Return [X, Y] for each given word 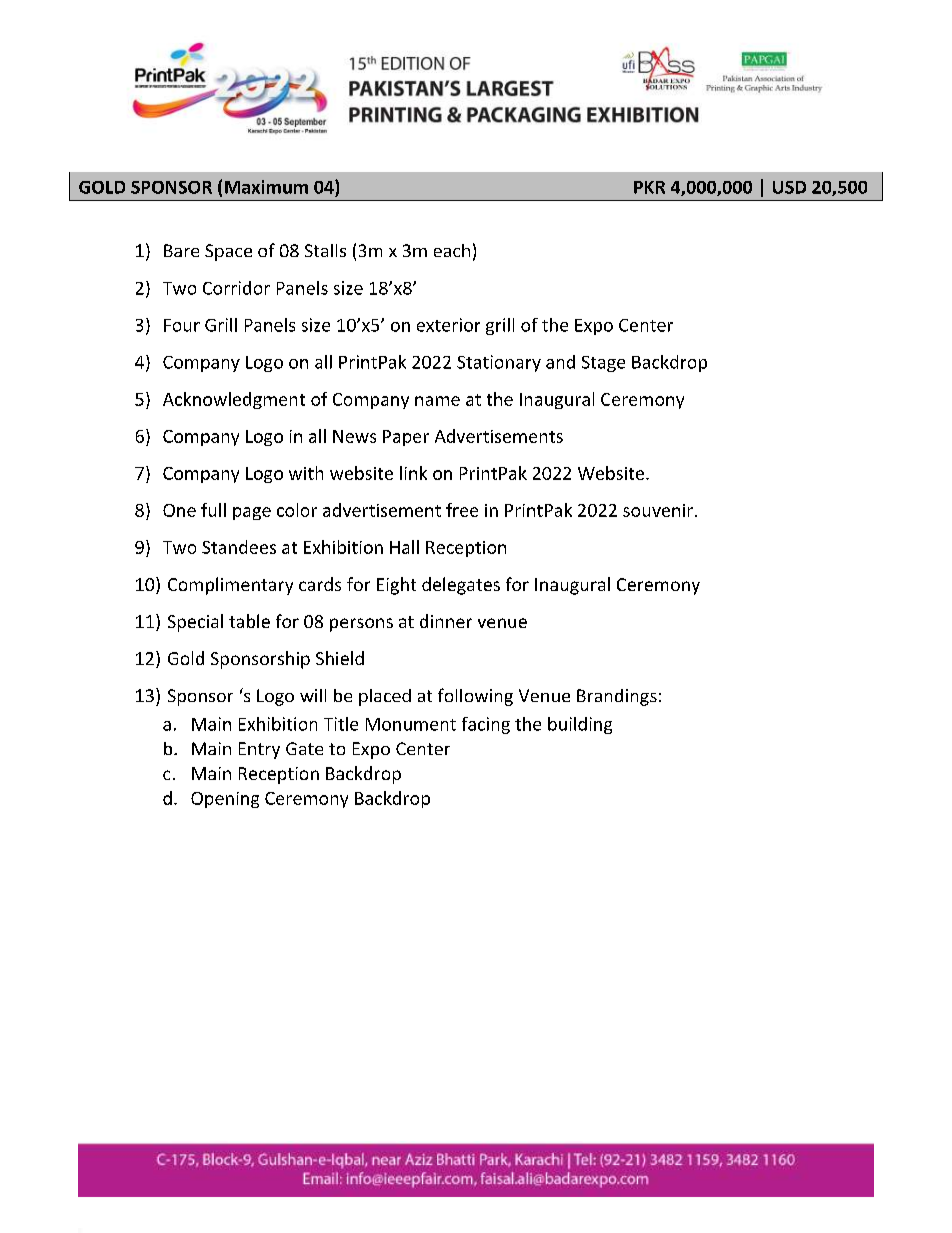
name [437, 401]
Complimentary [230, 586]
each [452, 250]
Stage [603, 364]
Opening [225, 800]
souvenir [659, 510]
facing [486, 725]
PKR [649, 187]
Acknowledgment [234, 400]
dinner [446, 621]
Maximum [266, 187]
